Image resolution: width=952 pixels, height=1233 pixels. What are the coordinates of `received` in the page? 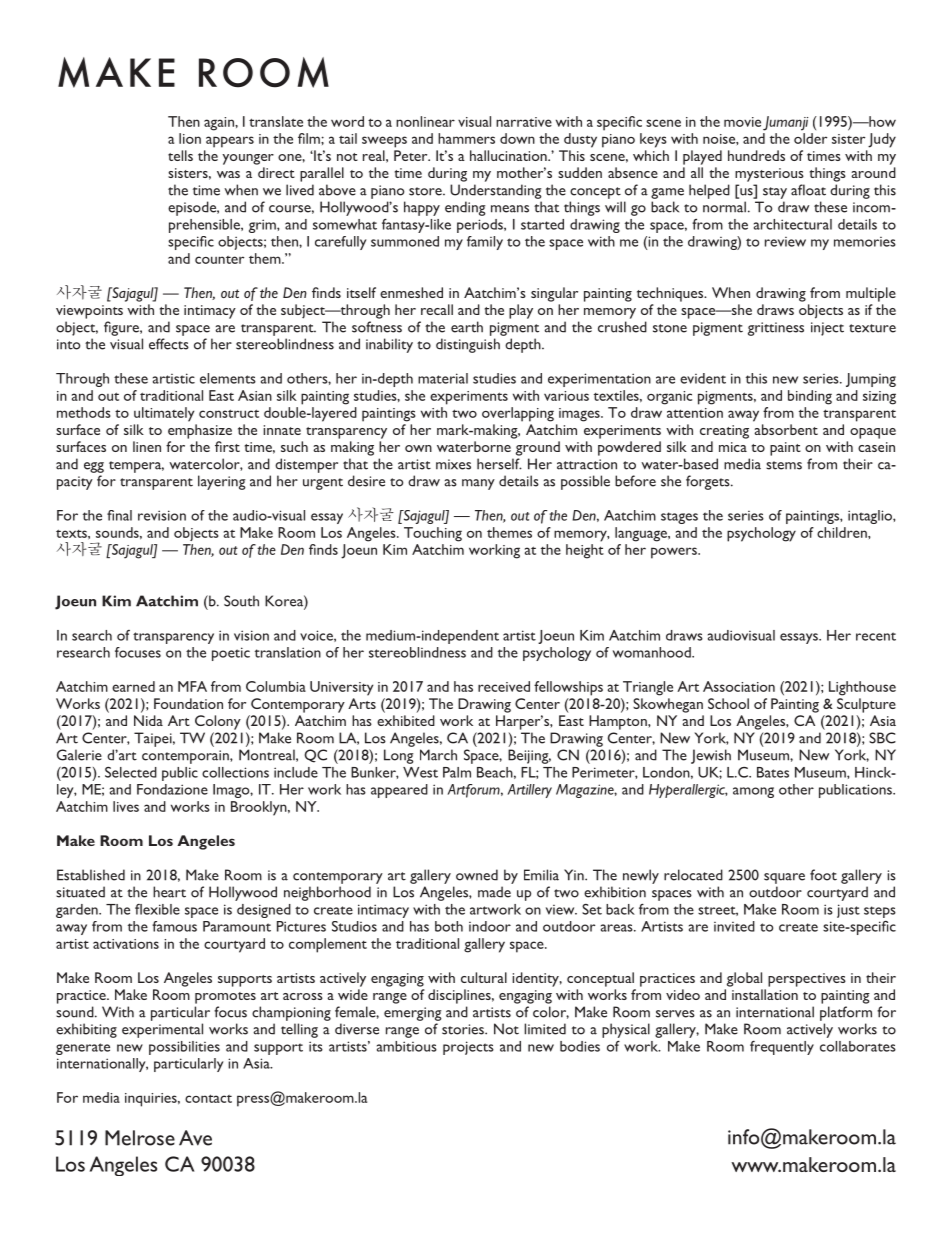 It's located at (504, 686).
